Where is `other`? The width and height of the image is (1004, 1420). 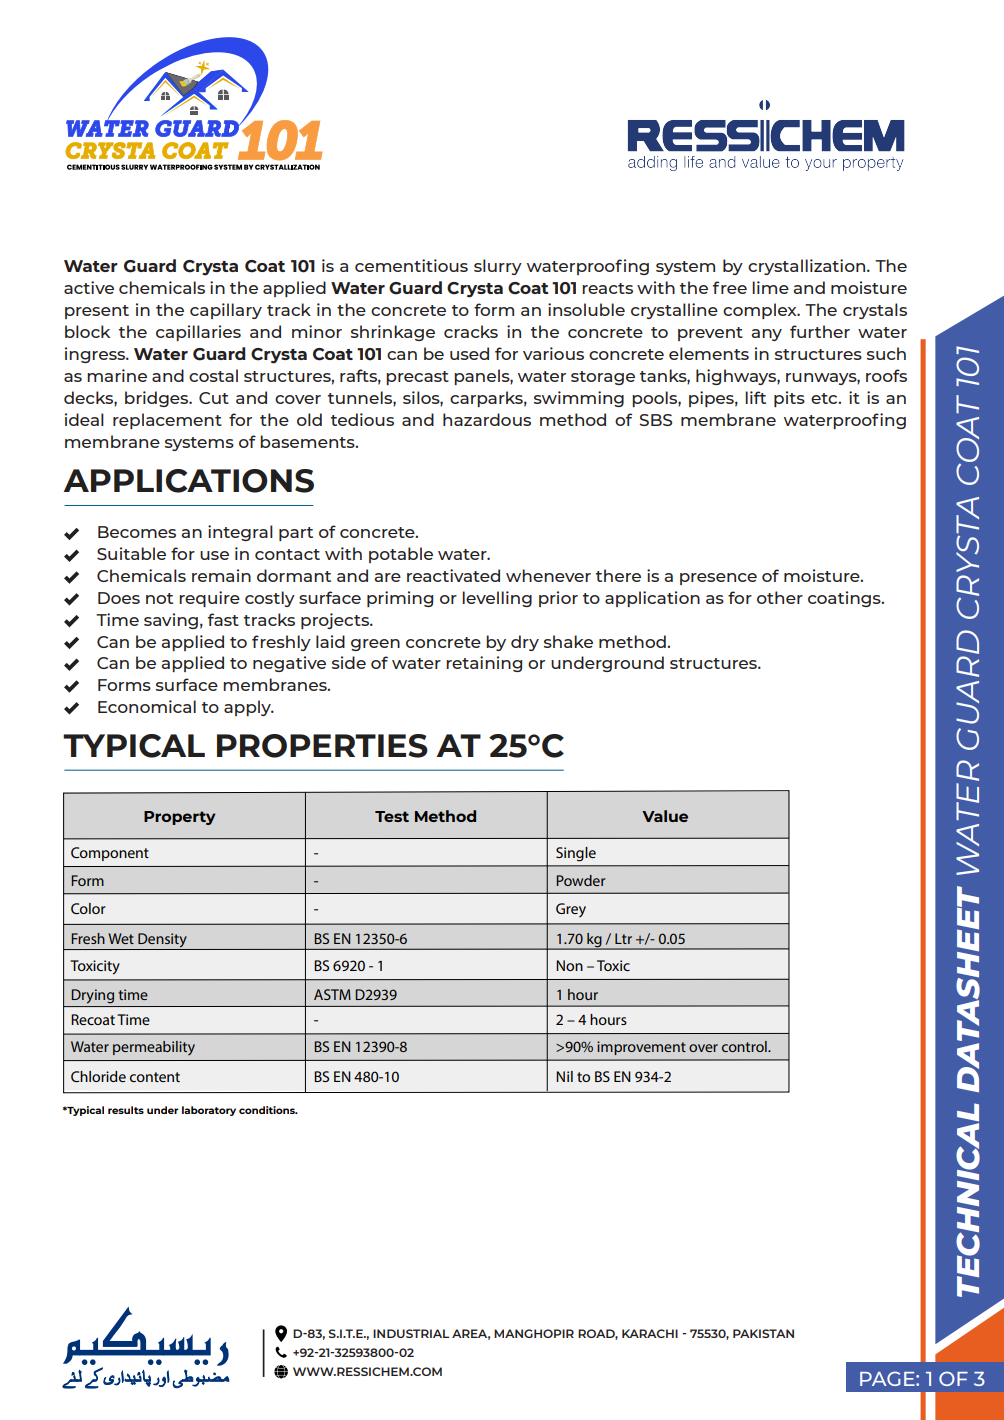 other is located at coordinates (780, 597).
